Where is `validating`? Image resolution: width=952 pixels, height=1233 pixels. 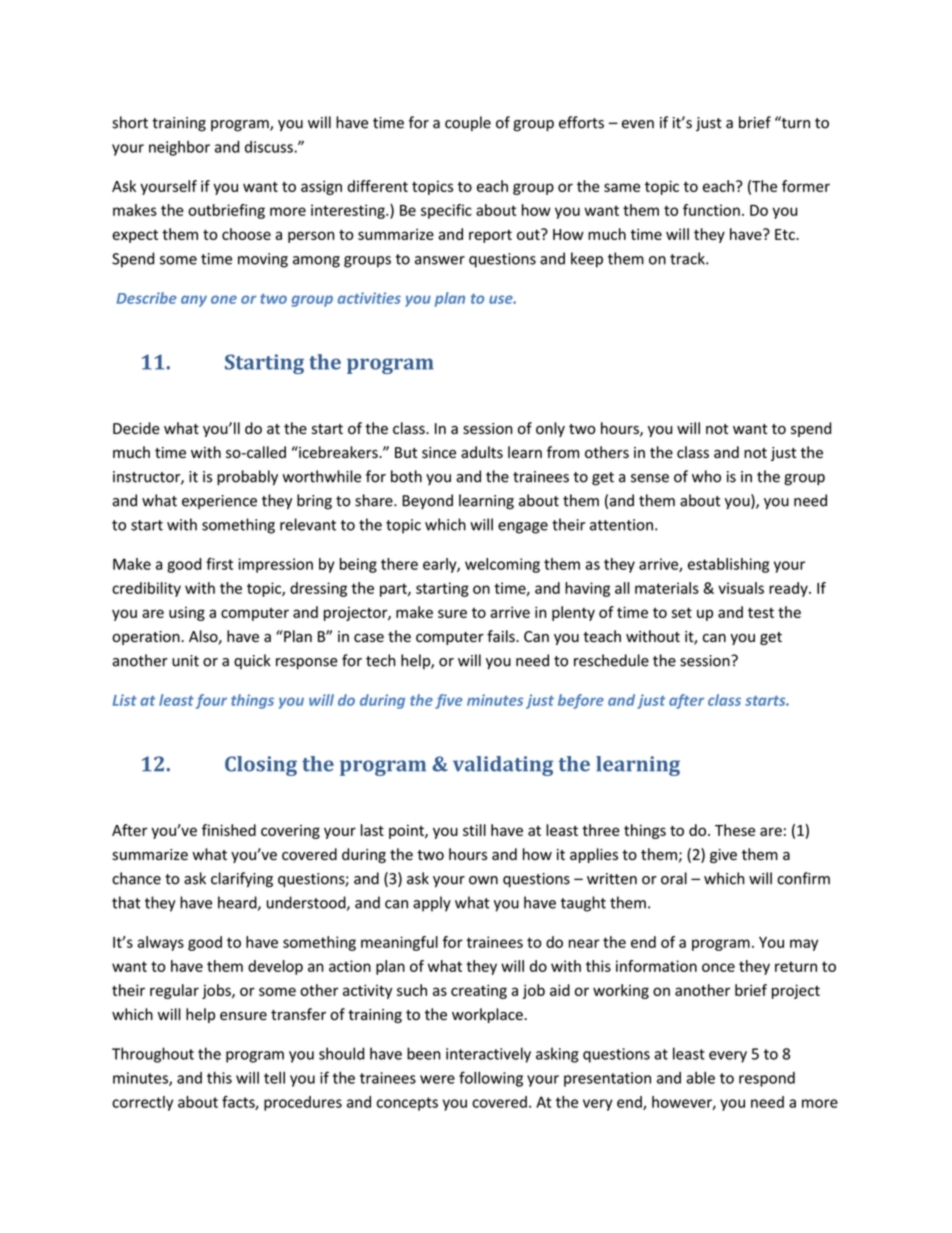 validating is located at coordinates (503, 766).
